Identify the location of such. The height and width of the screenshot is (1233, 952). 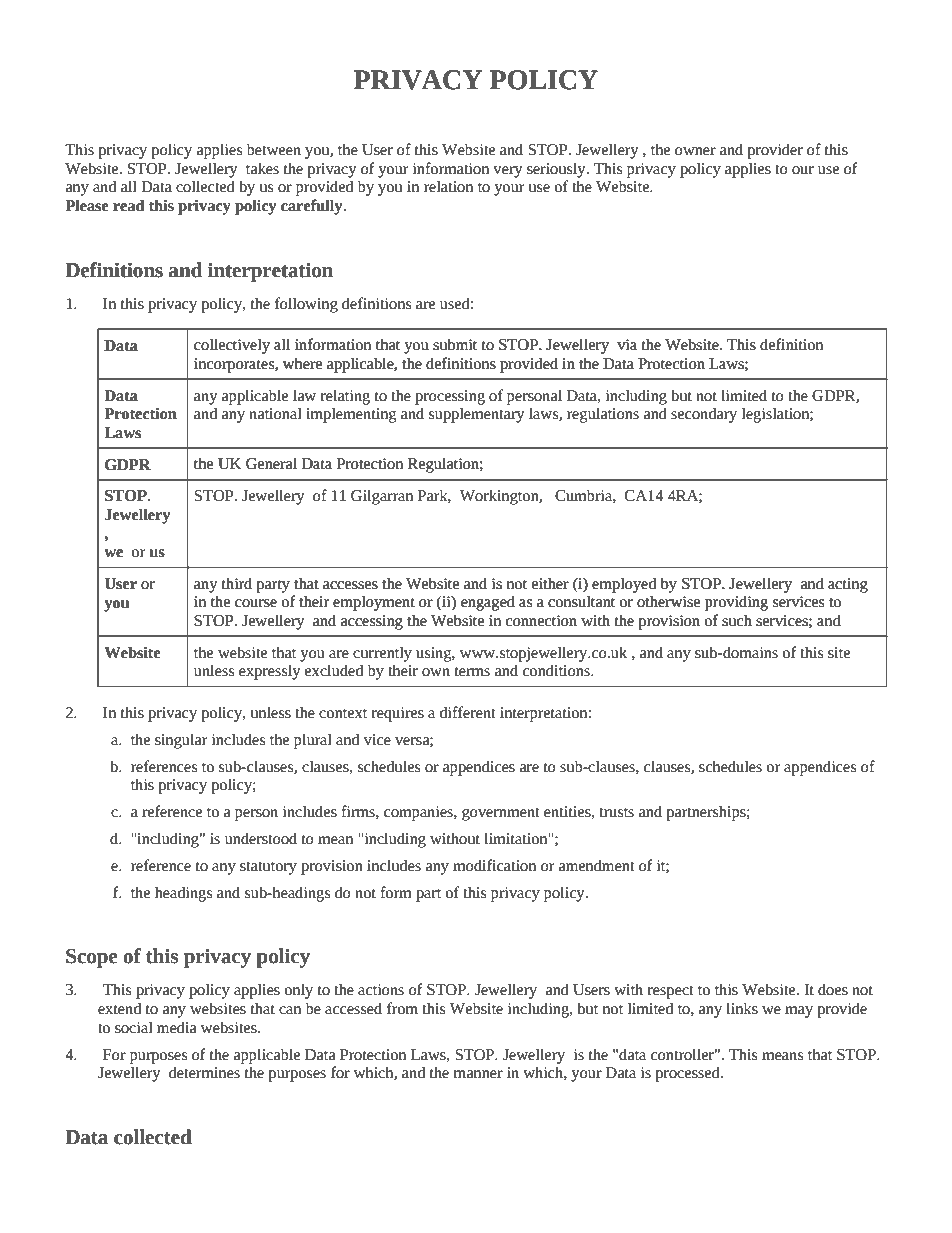
(737, 620).
